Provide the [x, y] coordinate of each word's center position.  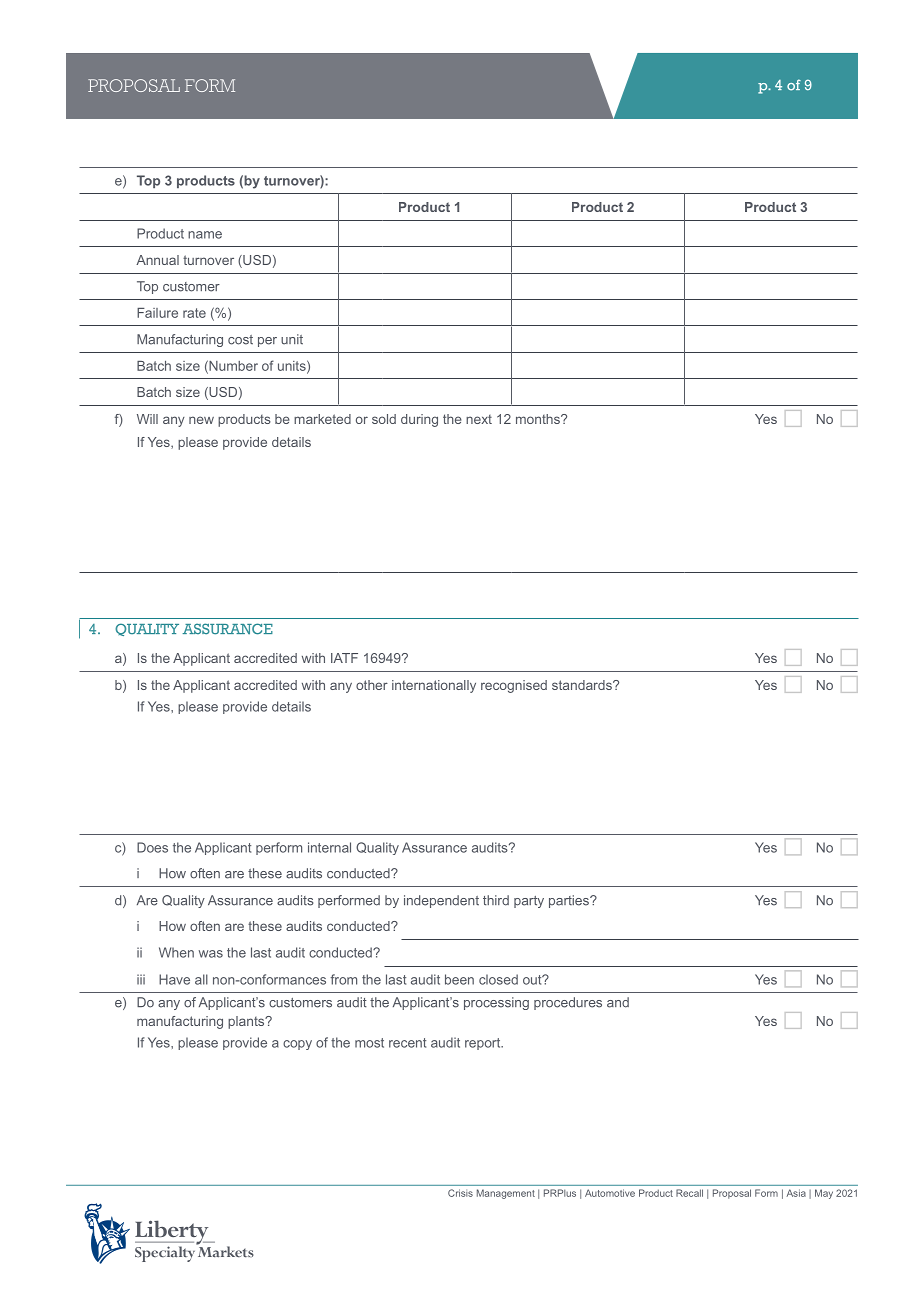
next [479, 419]
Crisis [460, 1193]
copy [297, 1045]
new [201, 420]
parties [570, 901]
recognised [514, 686]
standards [583, 685]
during [419, 420]
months [539, 419]
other [372, 685]
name [205, 235]
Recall [689, 1193]
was [211, 954]
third [496, 900]
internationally [434, 686]
